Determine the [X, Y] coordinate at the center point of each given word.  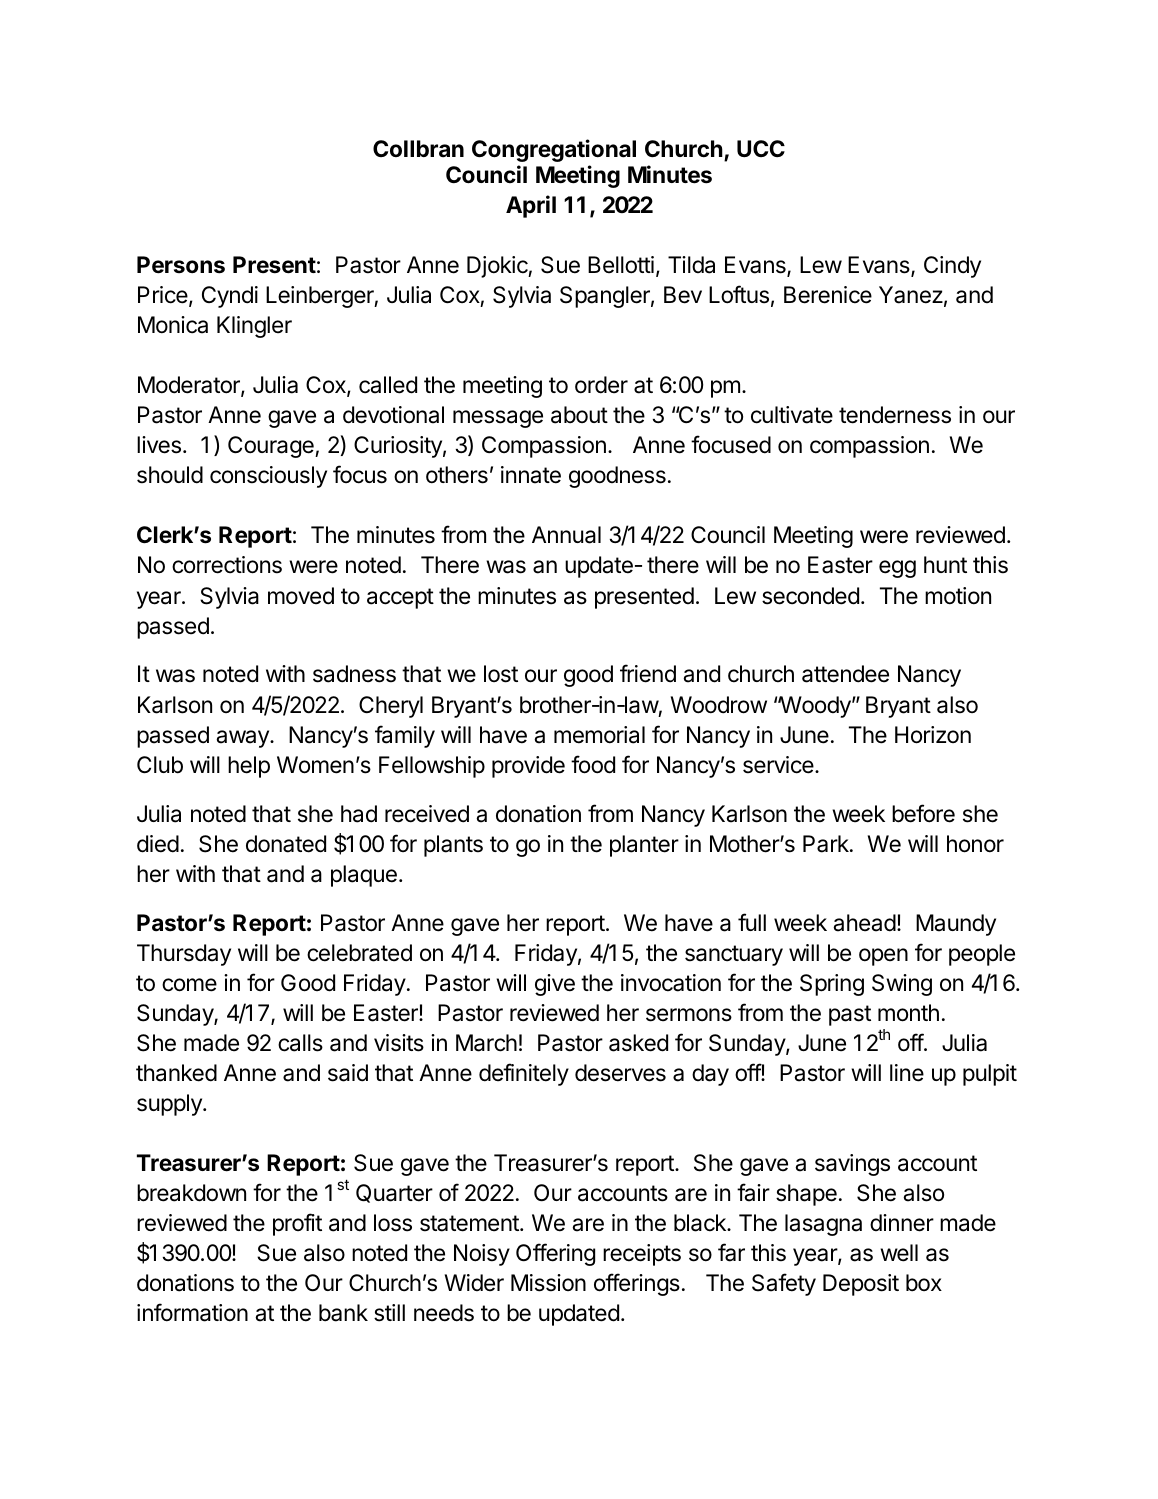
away [243, 739]
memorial [599, 735]
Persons [181, 265]
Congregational [554, 150]
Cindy [952, 267]
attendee [845, 674]
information [192, 1312]
